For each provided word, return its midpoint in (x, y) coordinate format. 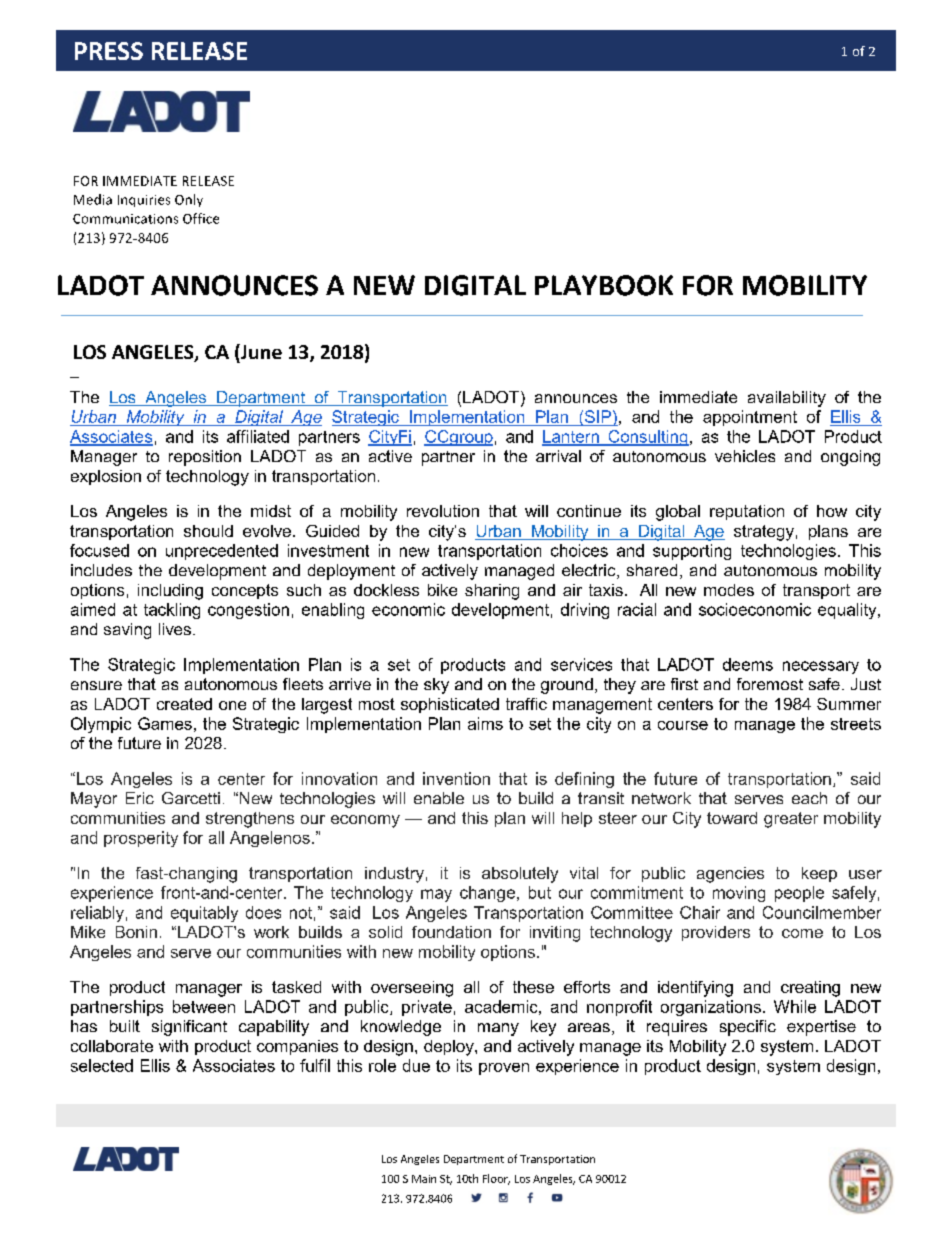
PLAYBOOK (604, 285)
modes (729, 590)
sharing (492, 592)
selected (102, 1065)
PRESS (109, 51)
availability (787, 399)
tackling (172, 611)
